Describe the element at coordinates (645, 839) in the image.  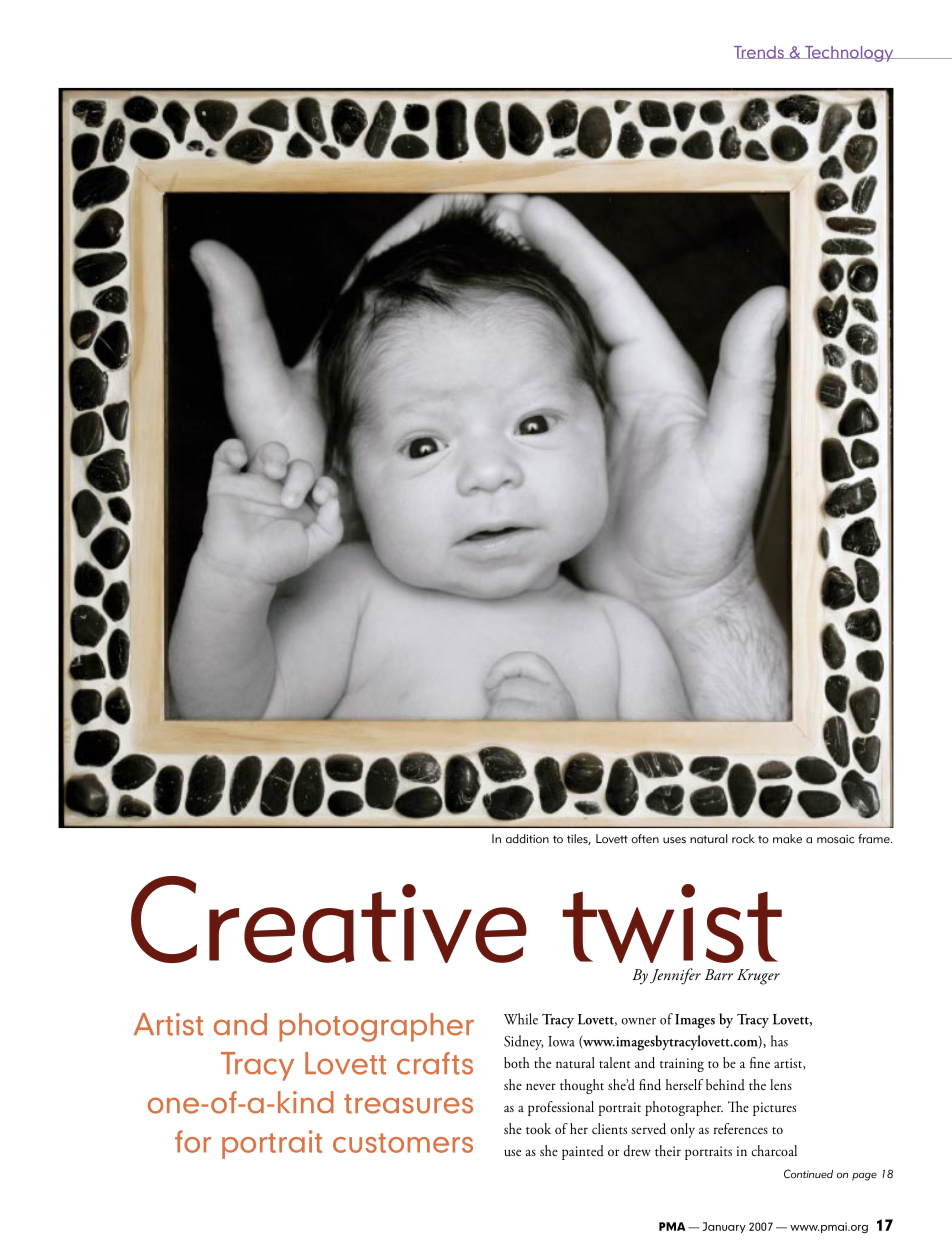
I see `often` at that location.
